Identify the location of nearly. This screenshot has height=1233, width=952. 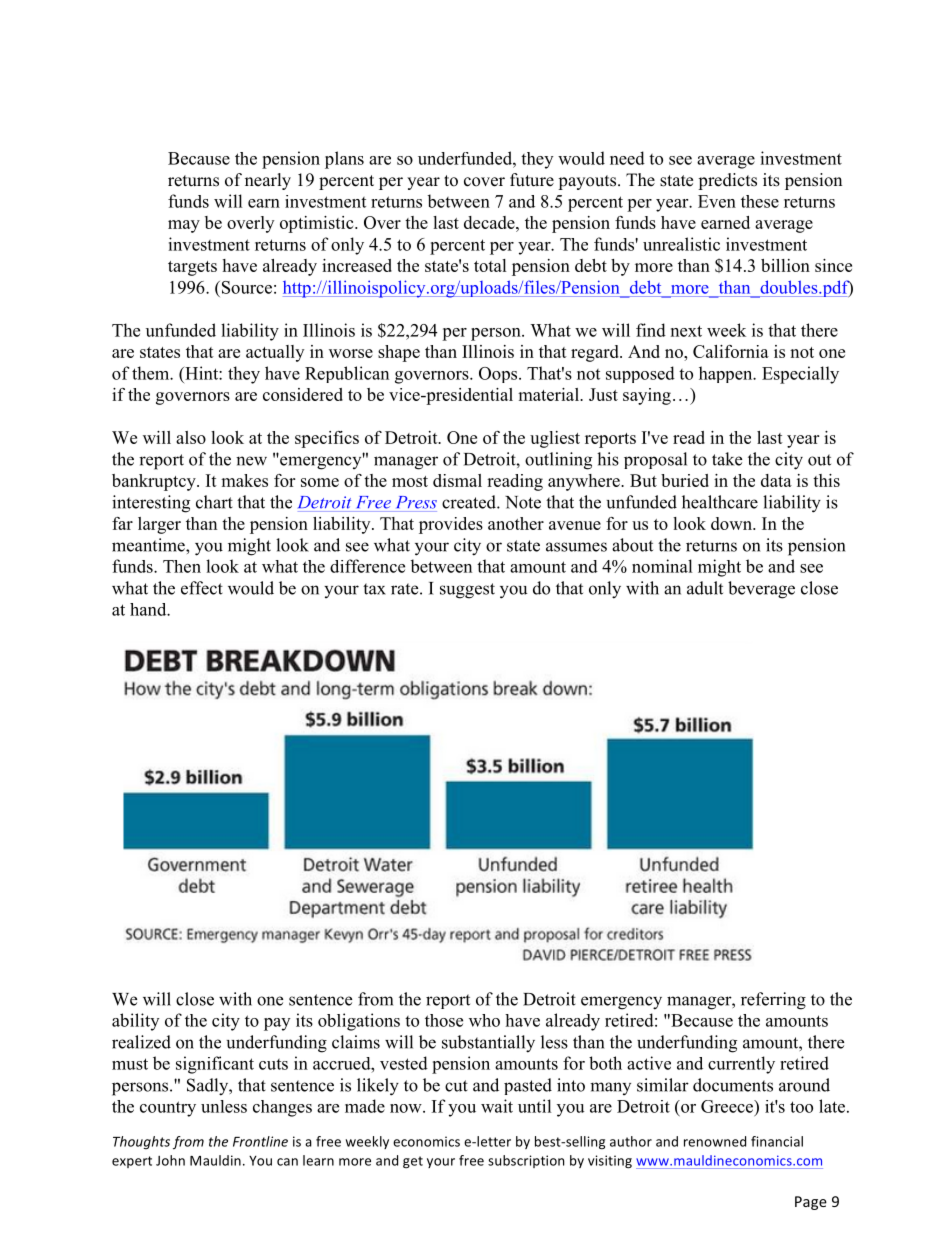
(268, 181).
